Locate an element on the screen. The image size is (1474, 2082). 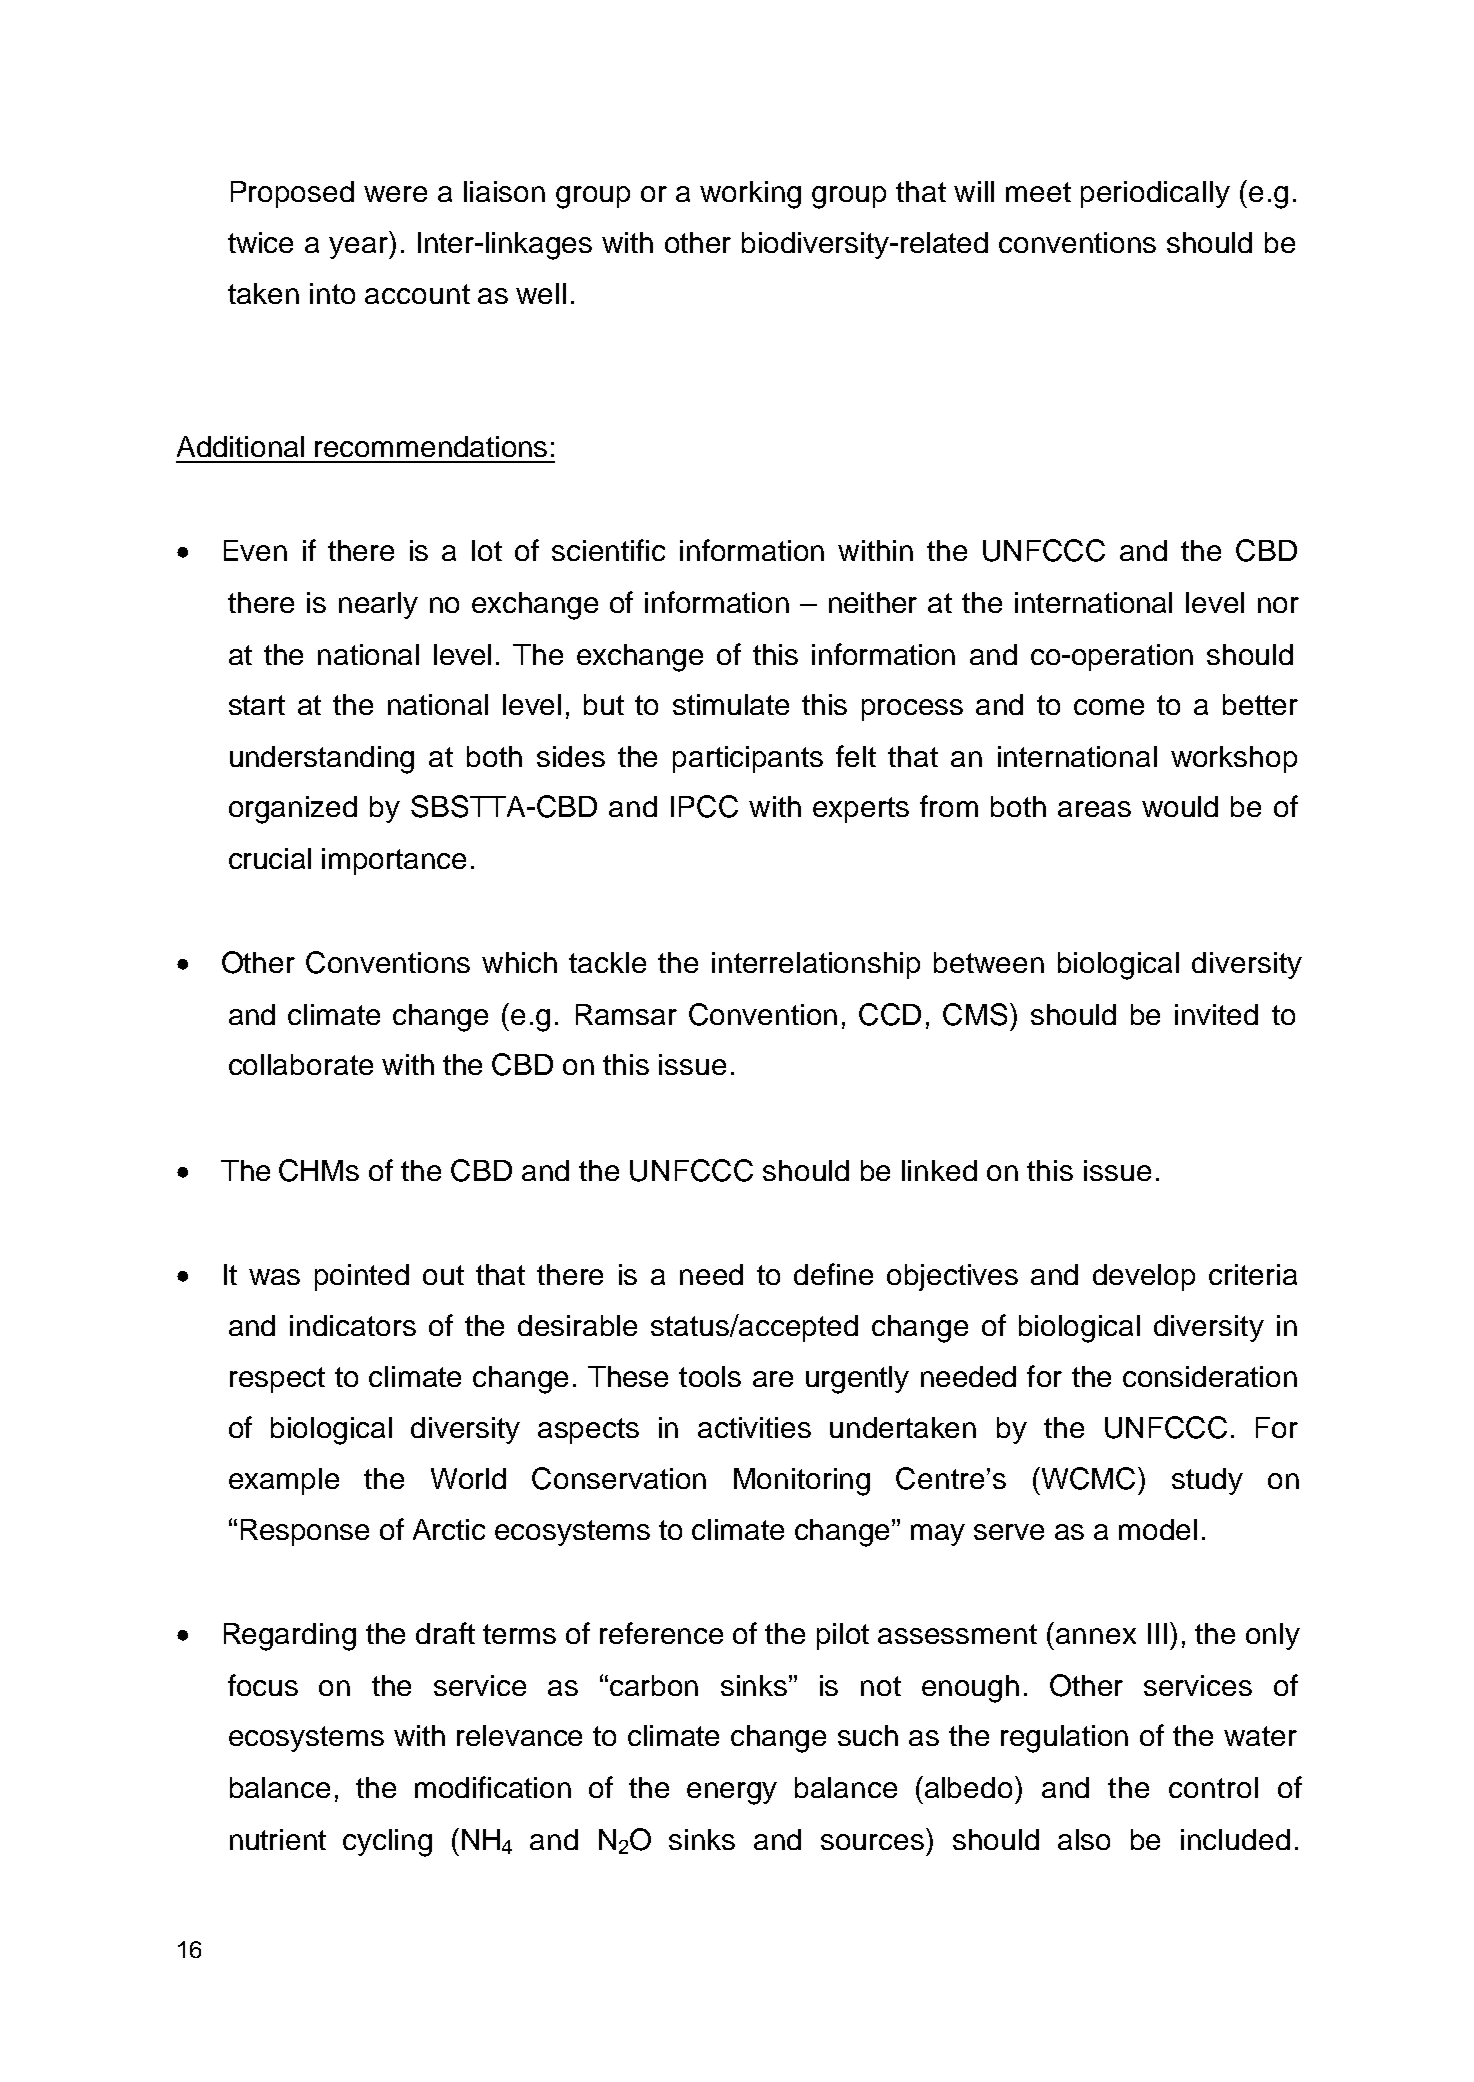
periodically is located at coordinates (1155, 194).
